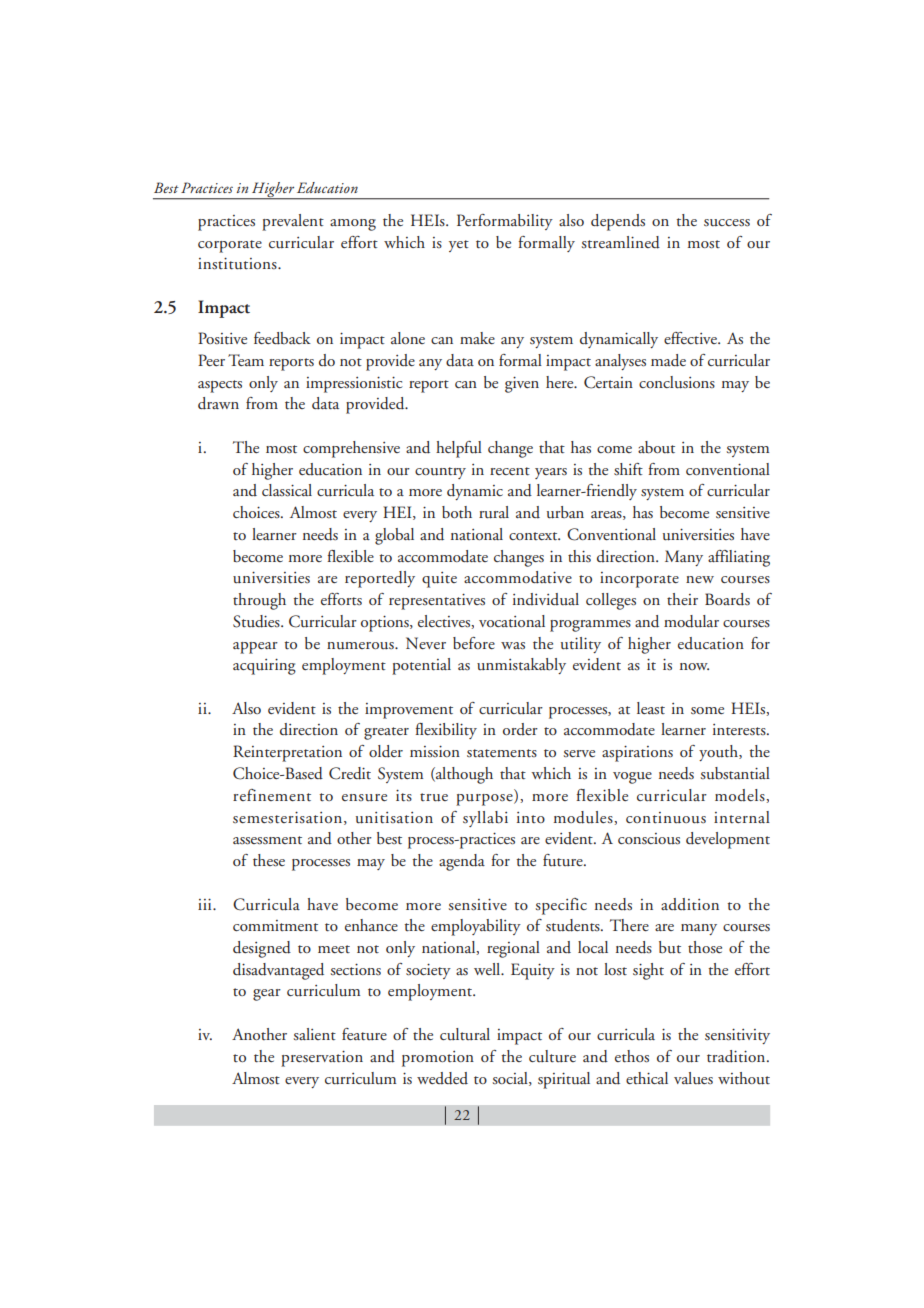 The width and height of the page is (924, 1308). Describe the element at coordinates (446, 731) in the page. I see `flexibility` at that location.
